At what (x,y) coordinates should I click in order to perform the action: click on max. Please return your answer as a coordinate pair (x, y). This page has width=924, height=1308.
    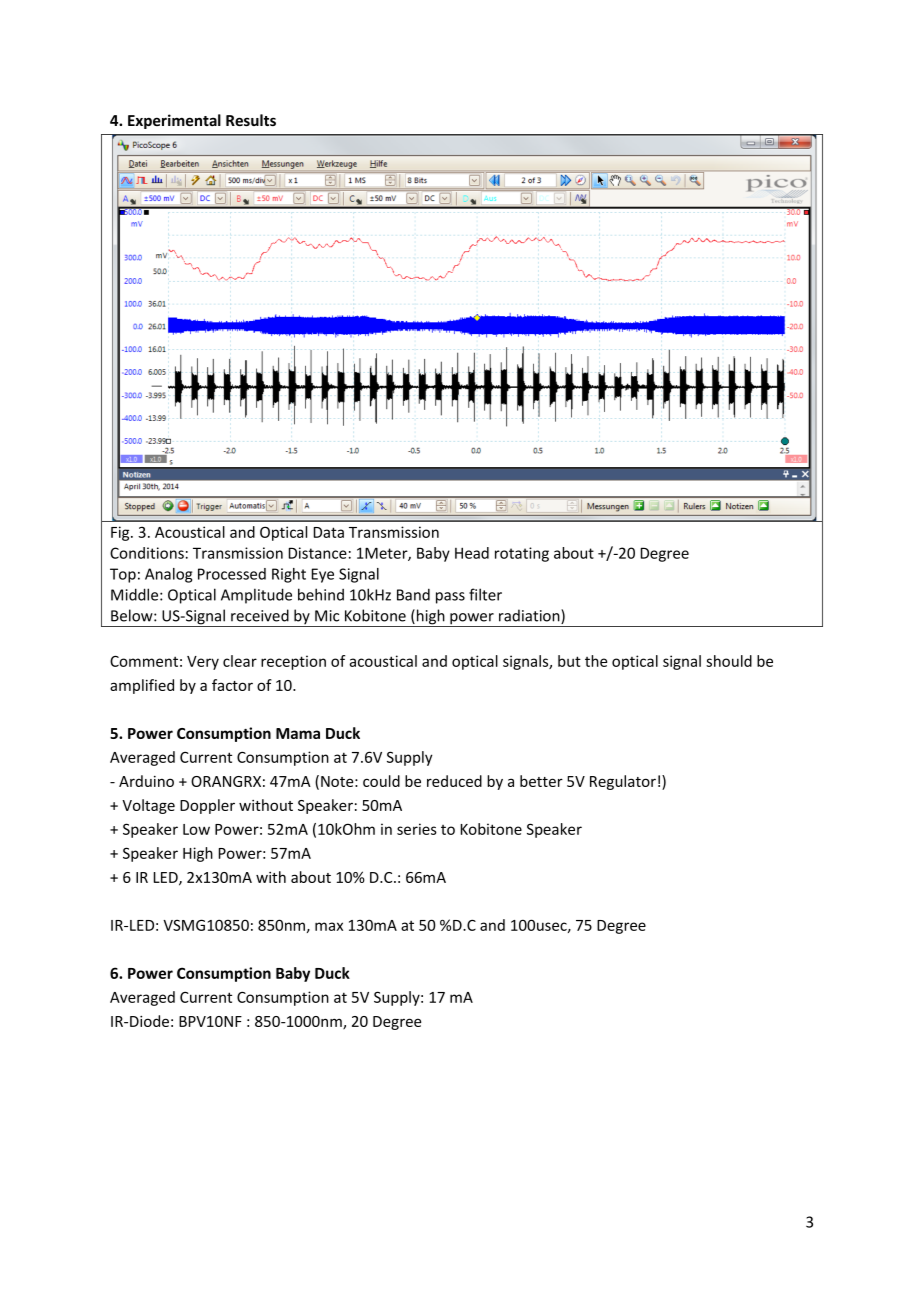
    Looking at the image, I should click on (329, 926).
